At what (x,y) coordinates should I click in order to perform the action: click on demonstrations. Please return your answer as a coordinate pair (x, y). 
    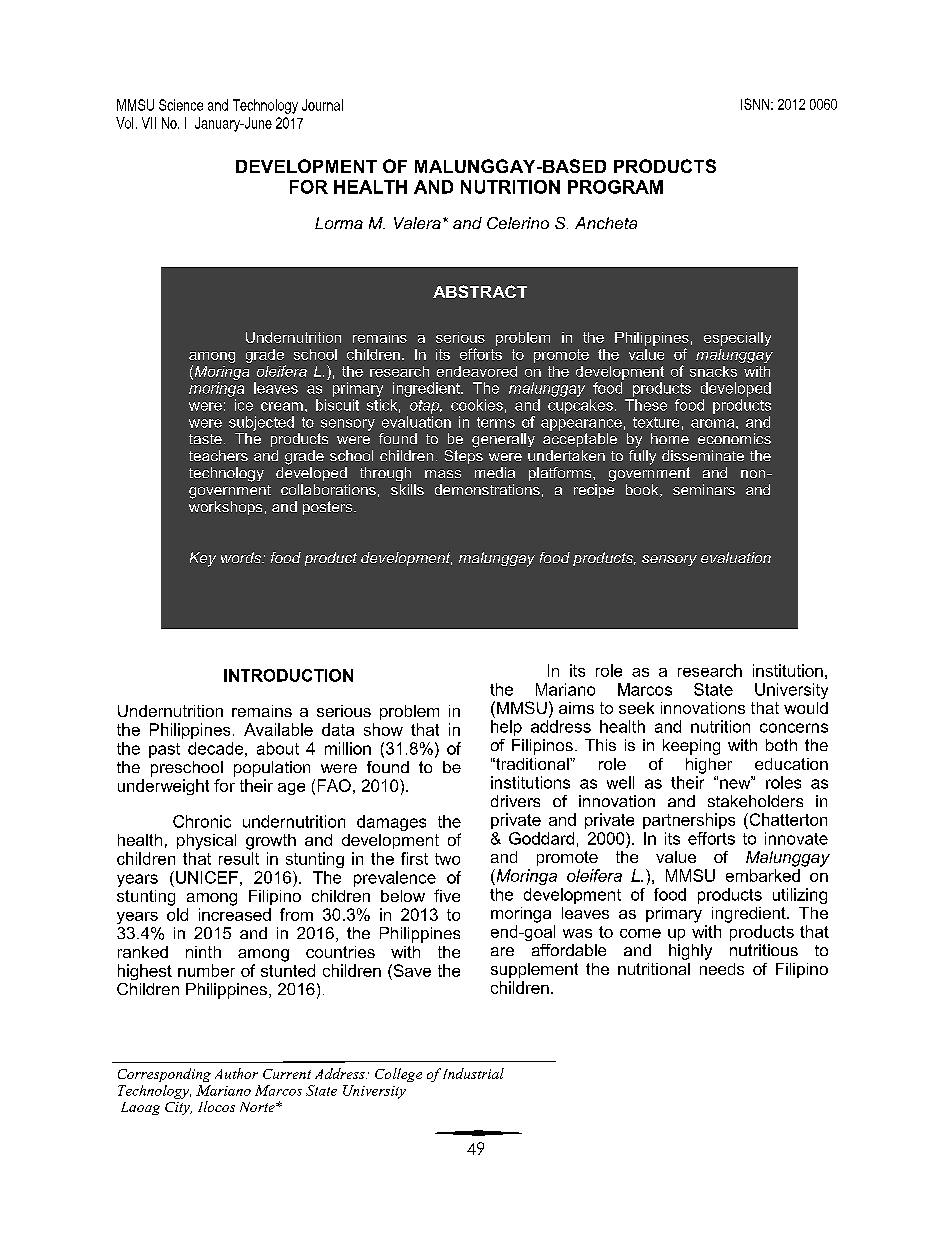
    Looking at the image, I should click on (487, 489).
